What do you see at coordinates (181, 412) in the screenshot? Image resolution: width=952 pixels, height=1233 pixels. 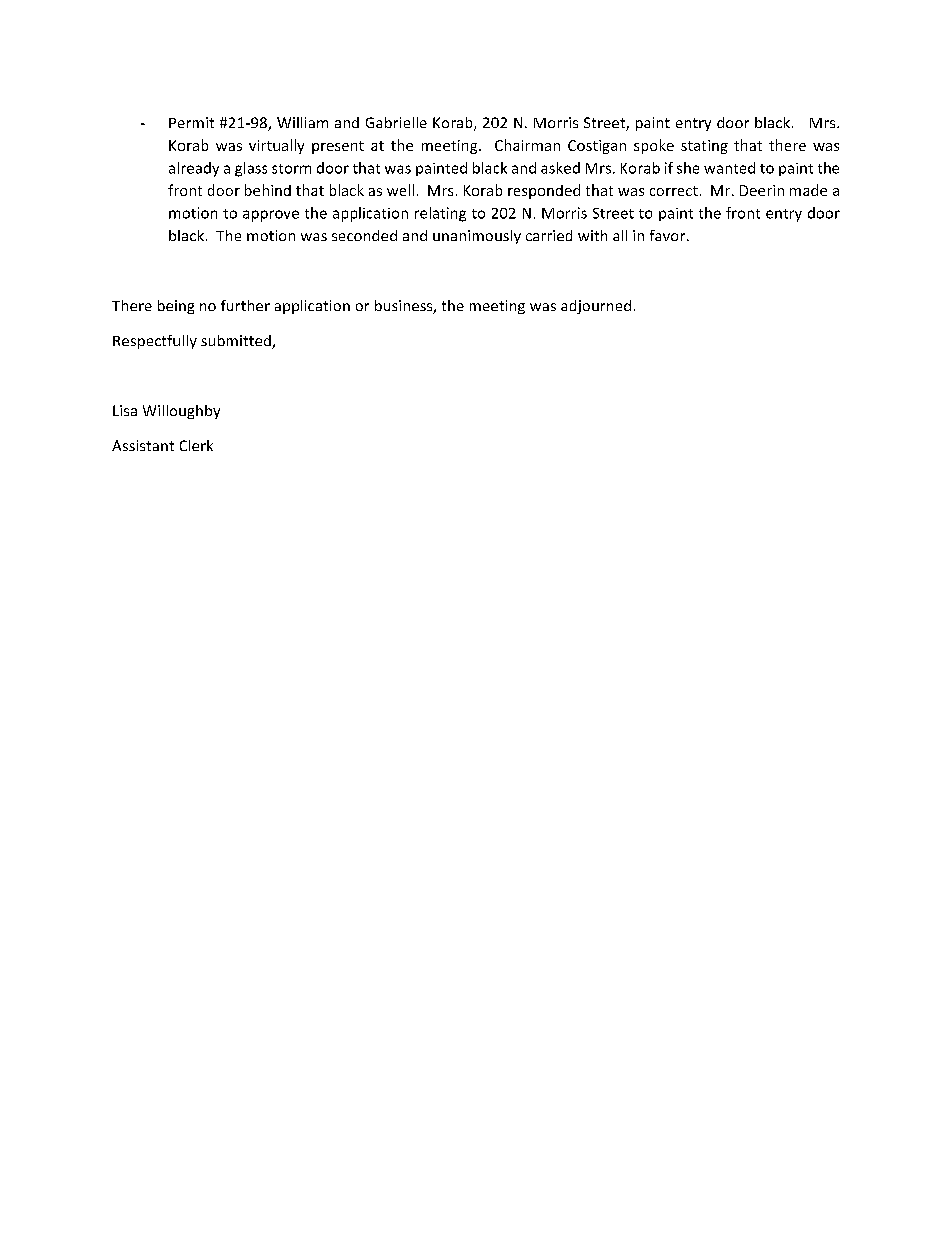 I see `Willoughby` at bounding box center [181, 412].
